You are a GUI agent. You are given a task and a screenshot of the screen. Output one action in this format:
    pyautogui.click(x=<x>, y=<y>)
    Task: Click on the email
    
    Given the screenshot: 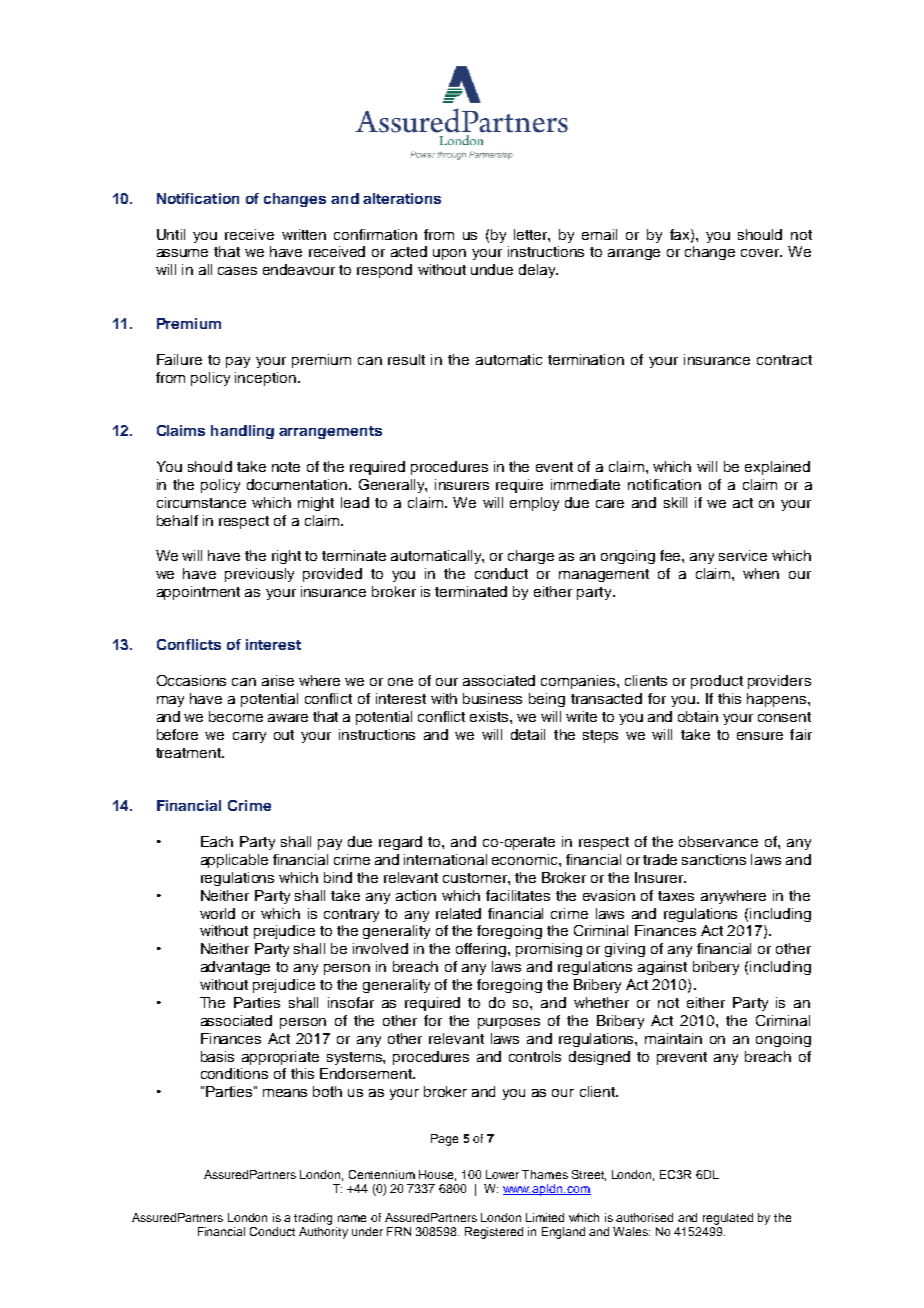 What is the action you would take?
    pyautogui.click(x=599, y=234)
